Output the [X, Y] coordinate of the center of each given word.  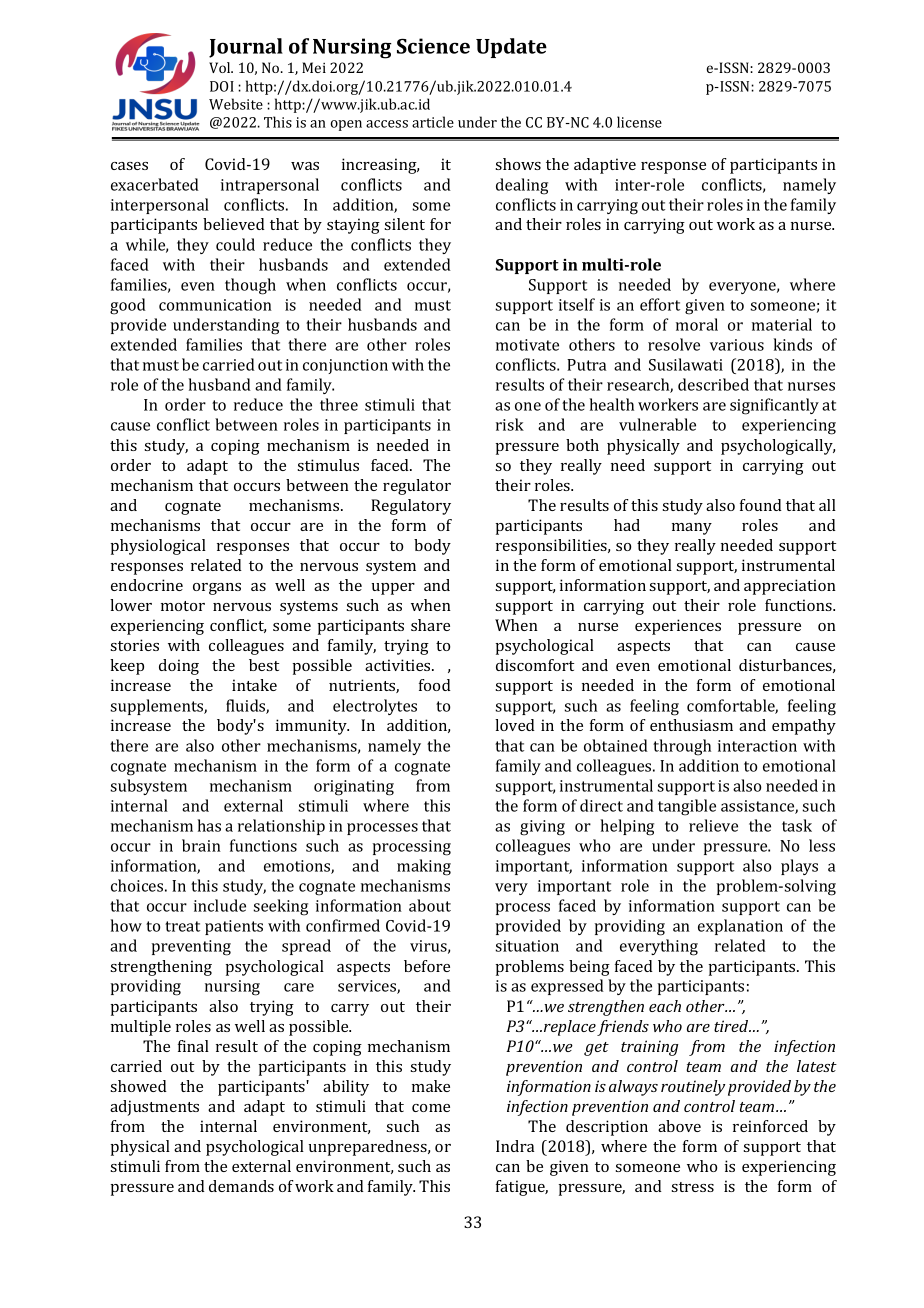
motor [183, 606]
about [430, 905]
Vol [221, 67]
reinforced [770, 1126]
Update [511, 48]
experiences [678, 627]
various [737, 345]
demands [241, 1186]
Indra [515, 1146]
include [220, 905]
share [430, 625]
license [639, 122]
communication [215, 305]
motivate [527, 345]
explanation [740, 927]
